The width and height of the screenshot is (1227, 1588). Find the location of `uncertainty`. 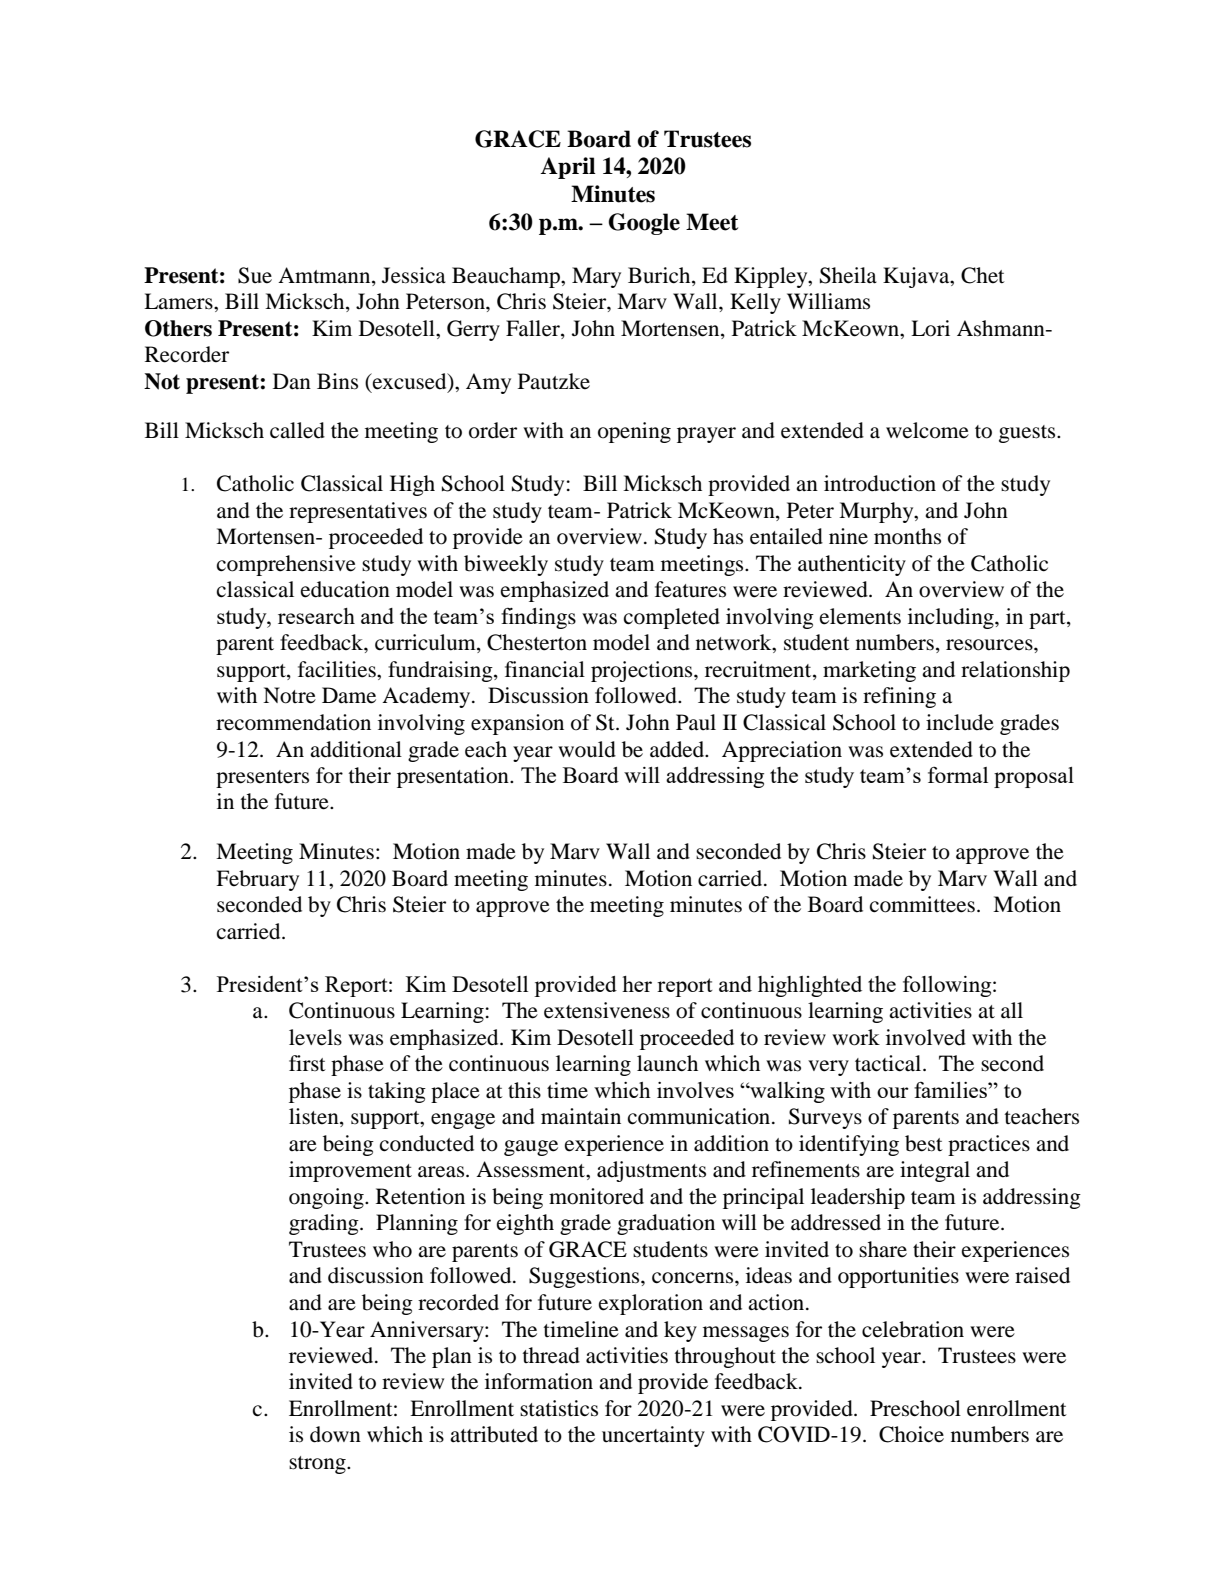

uncertainty is located at coordinates (653, 1436).
